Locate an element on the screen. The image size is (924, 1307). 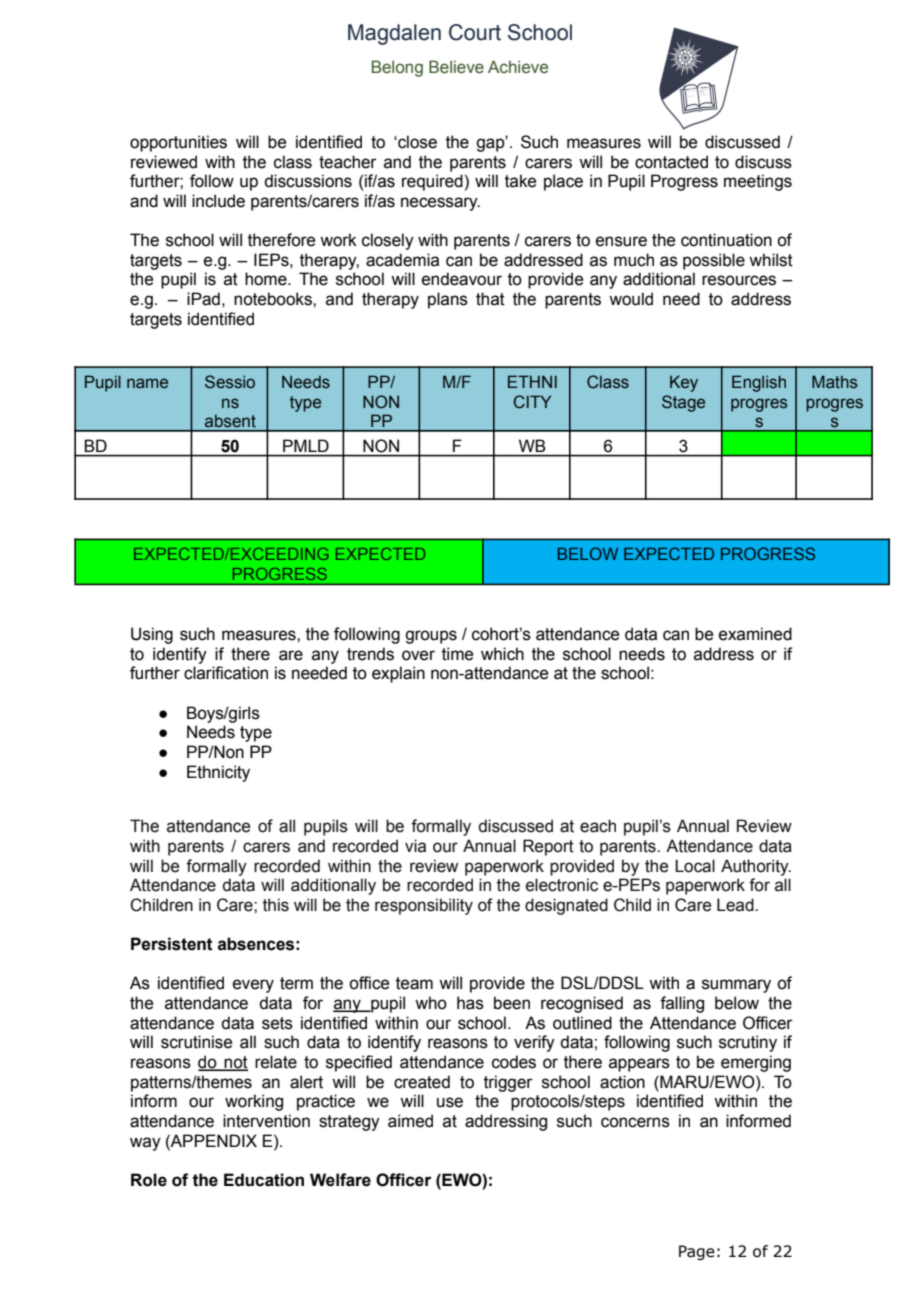
Report is located at coordinates (548, 847).
